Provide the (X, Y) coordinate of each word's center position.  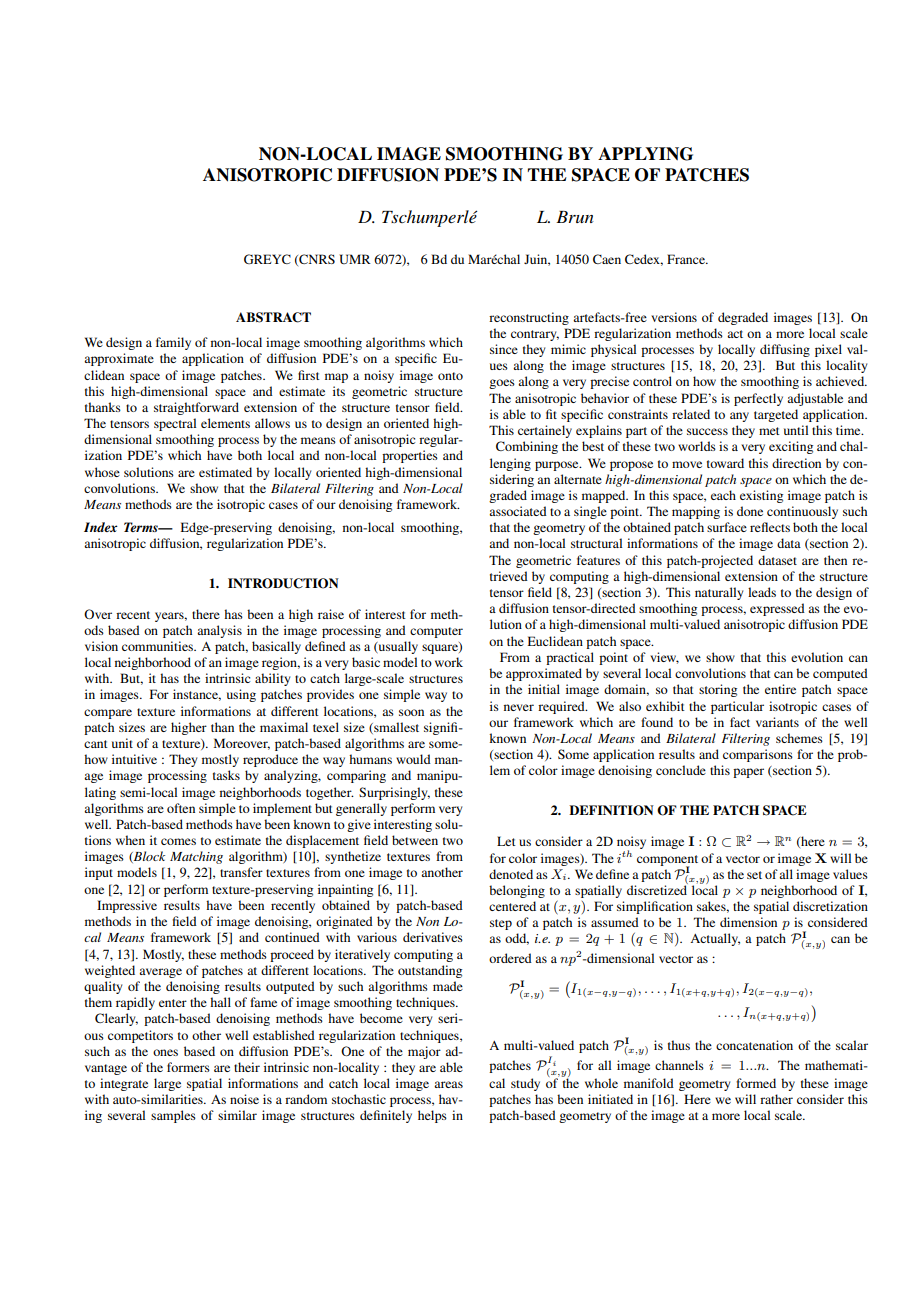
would (413, 759)
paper (748, 773)
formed (756, 1083)
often (181, 808)
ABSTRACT (273, 317)
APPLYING (645, 154)
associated (518, 511)
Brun (575, 217)
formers (188, 1067)
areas (448, 1084)
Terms (142, 527)
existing (761, 496)
